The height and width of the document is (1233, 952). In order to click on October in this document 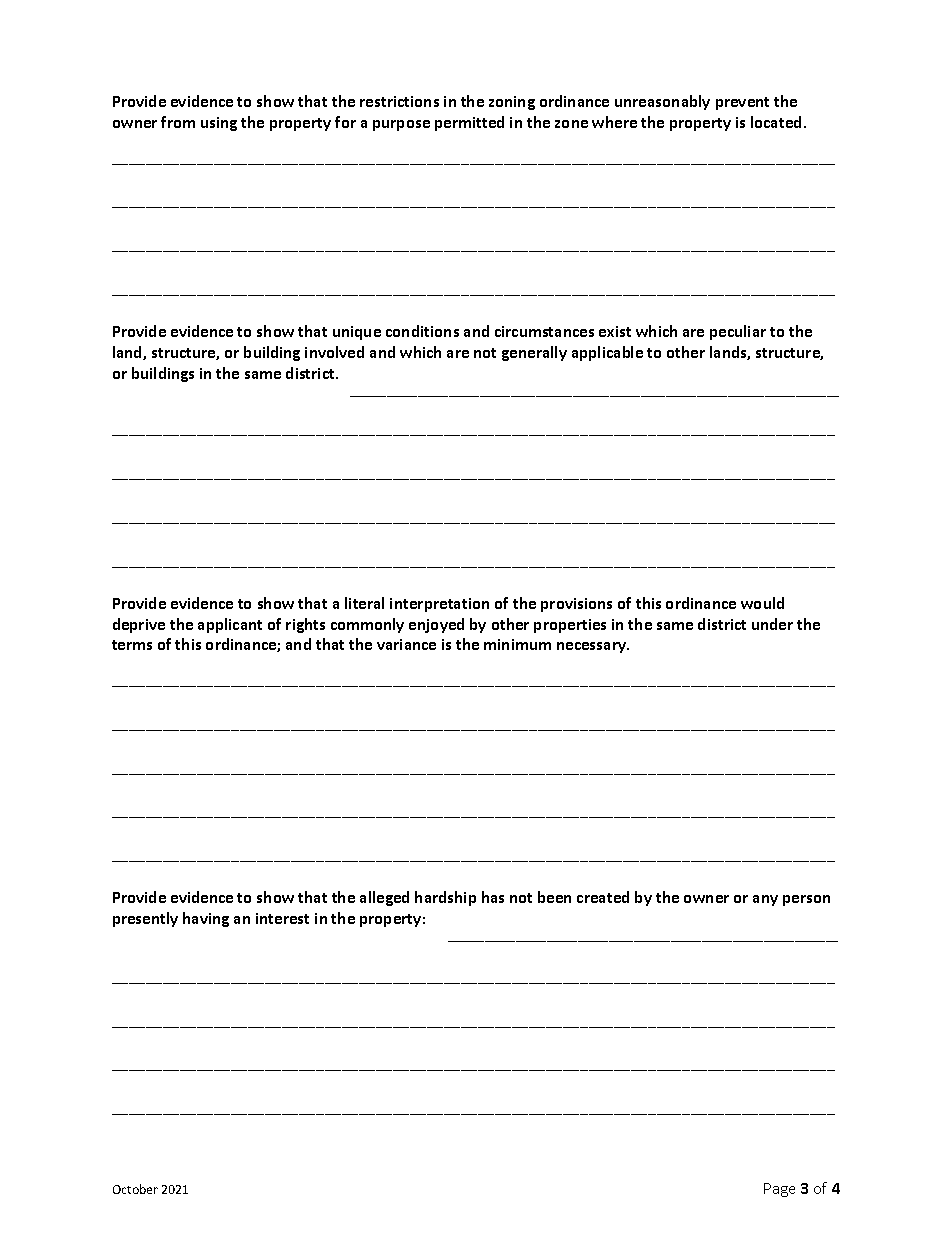, I will do `click(135, 1189)`.
